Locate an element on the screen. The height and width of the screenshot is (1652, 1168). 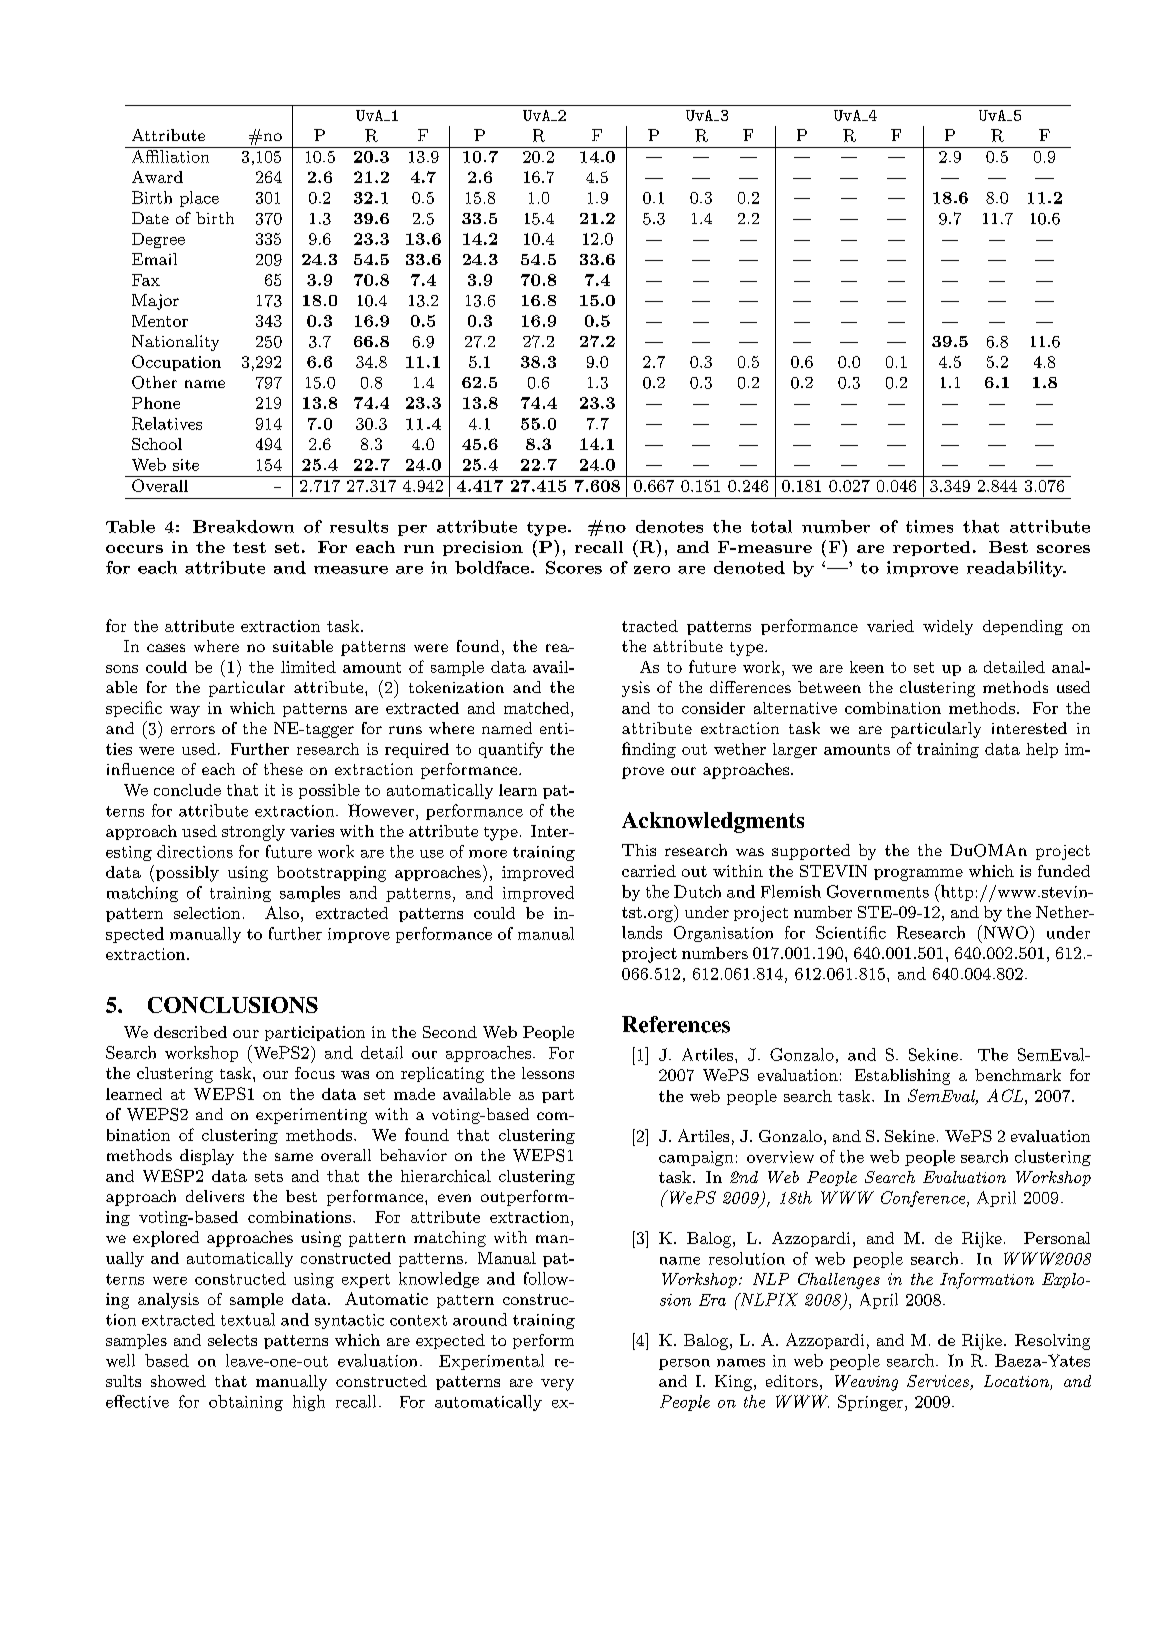
NWO is located at coordinates (1004, 932).
